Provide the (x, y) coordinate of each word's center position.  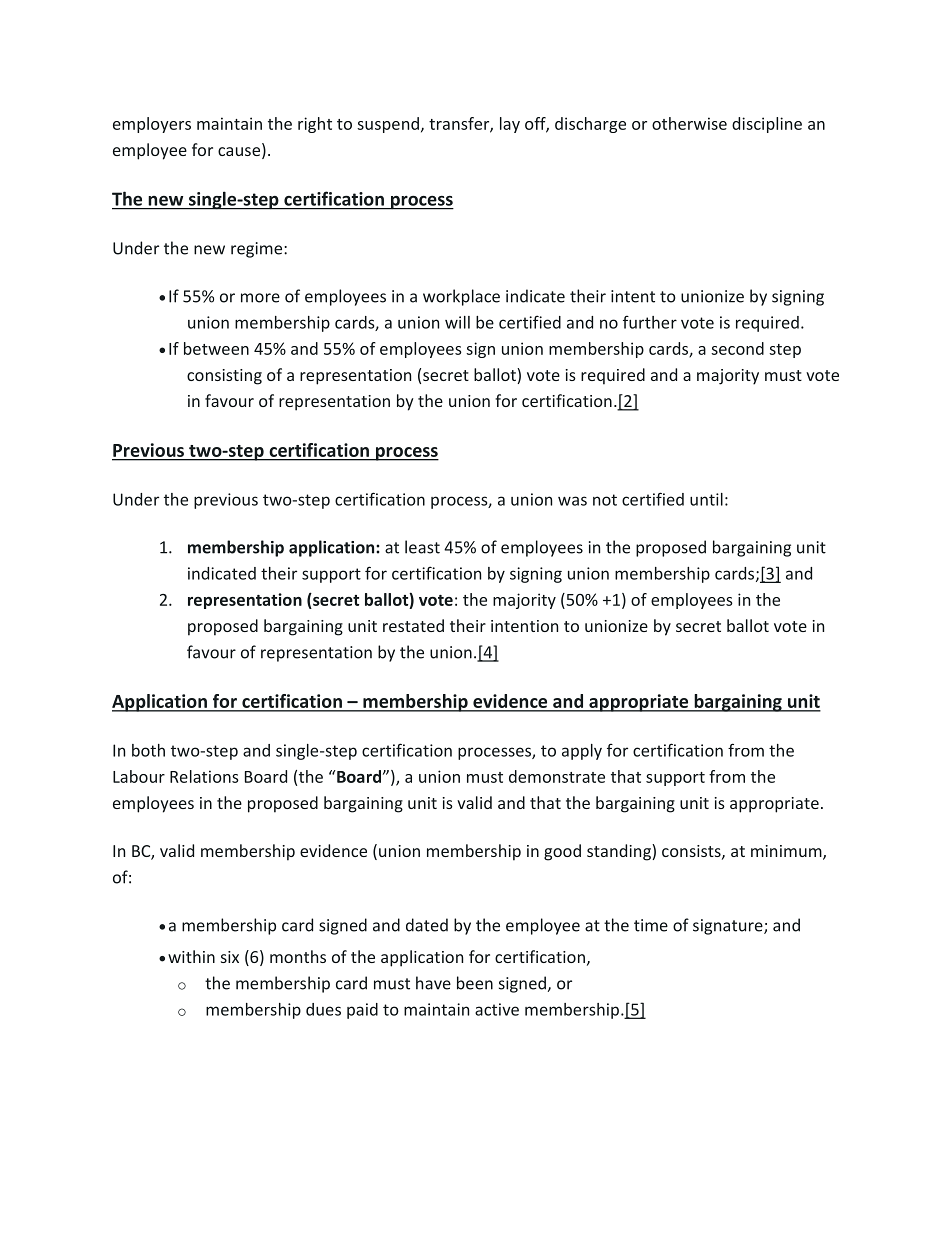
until (706, 499)
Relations (204, 776)
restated (413, 625)
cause (239, 151)
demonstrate (557, 776)
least (422, 547)
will (457, 322)
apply (582, 752)
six (230, 957)
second (737, 348)
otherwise (689, 123)
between (216, 348)
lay (510, 125)
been (475, 983)
